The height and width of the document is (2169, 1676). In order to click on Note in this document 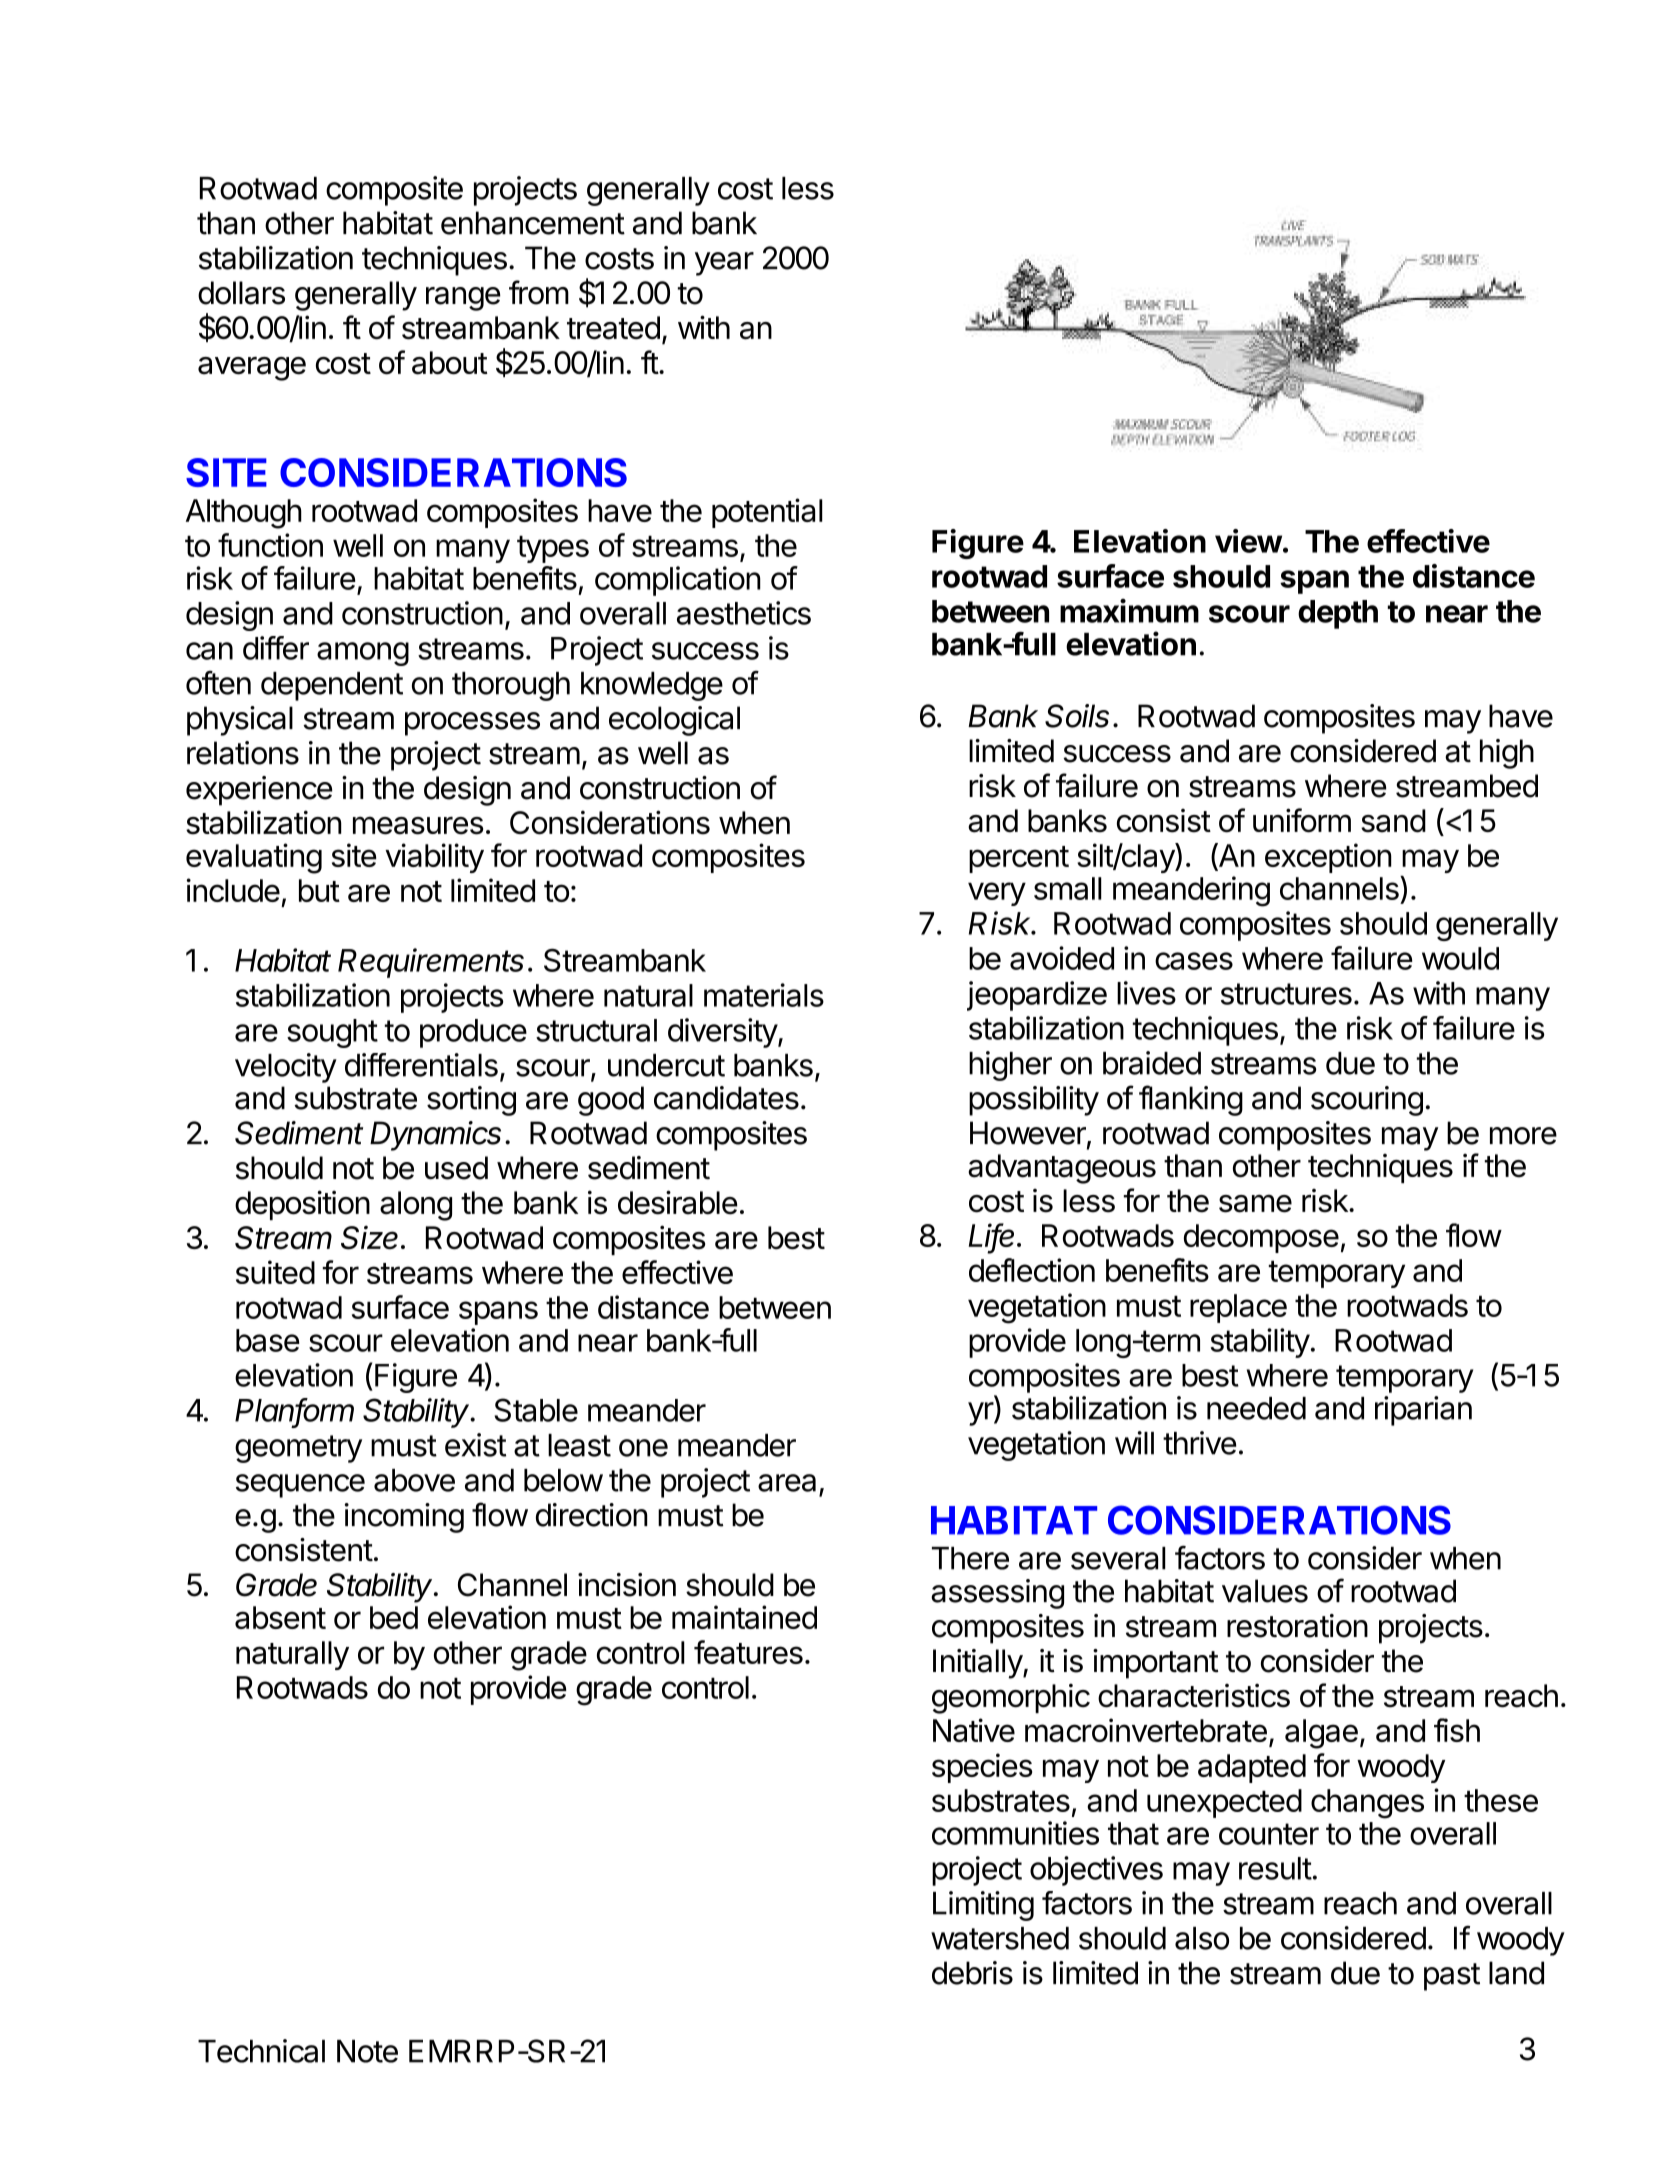, I will do `click(367, 2051)`.
